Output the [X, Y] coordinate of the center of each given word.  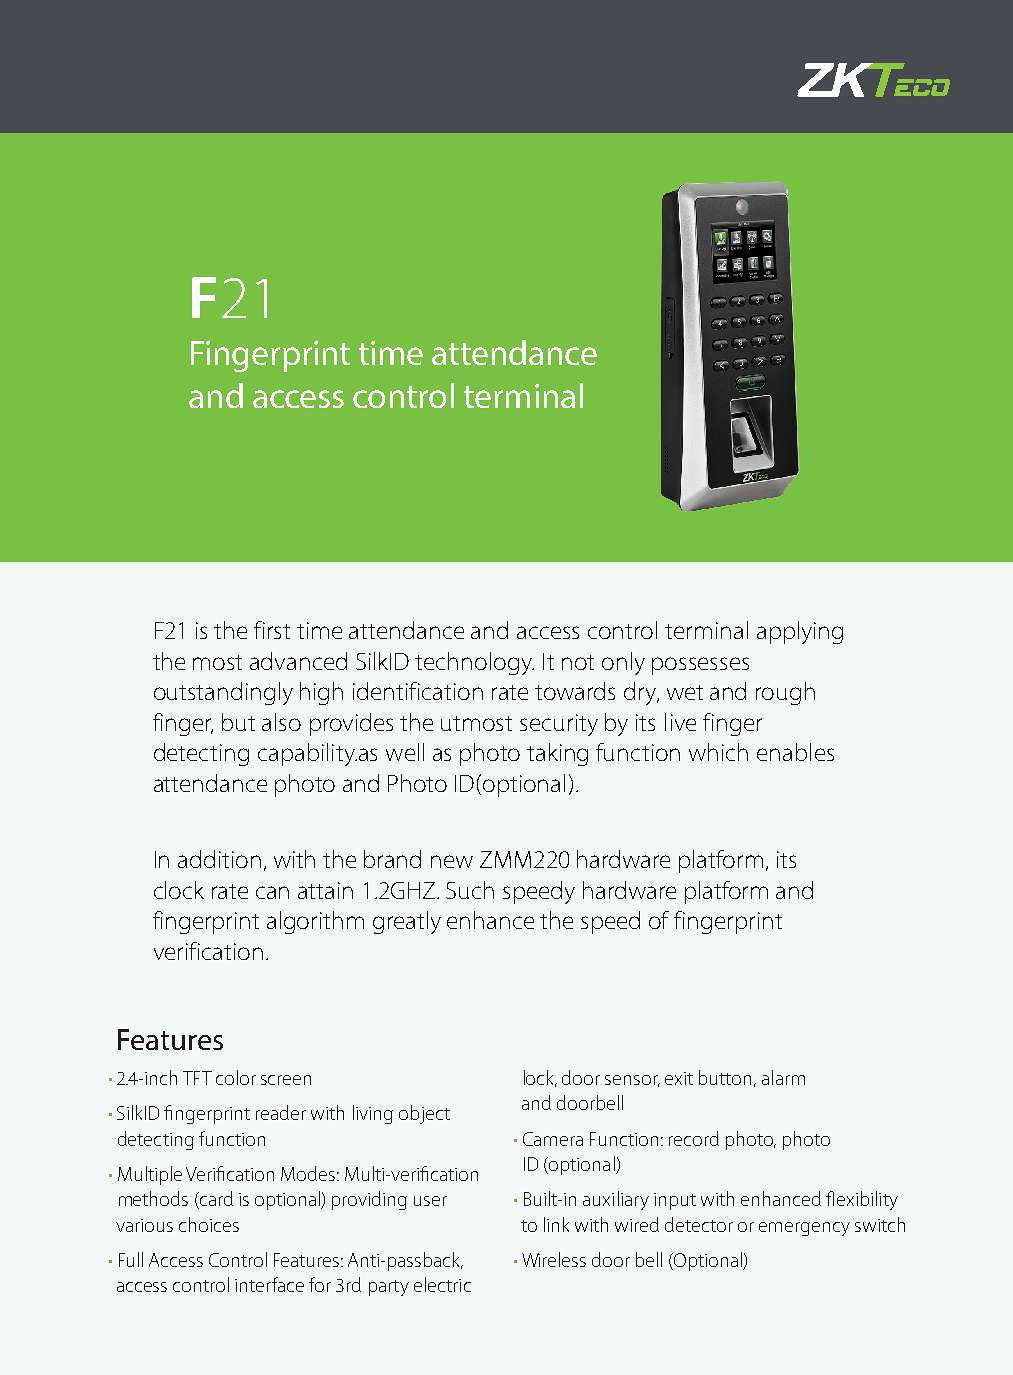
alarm [783, 1077]
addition [219, 859]
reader [281, 1112]
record [694, 1138]
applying [800, 632]
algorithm [315, 922]
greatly [407, 922]
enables [795, 752]
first [272, 630]
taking [557, 754]
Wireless [554, 1259]
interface [269, 1284]
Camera [553, 1139]
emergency [804, 1229]
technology [474, 663]
